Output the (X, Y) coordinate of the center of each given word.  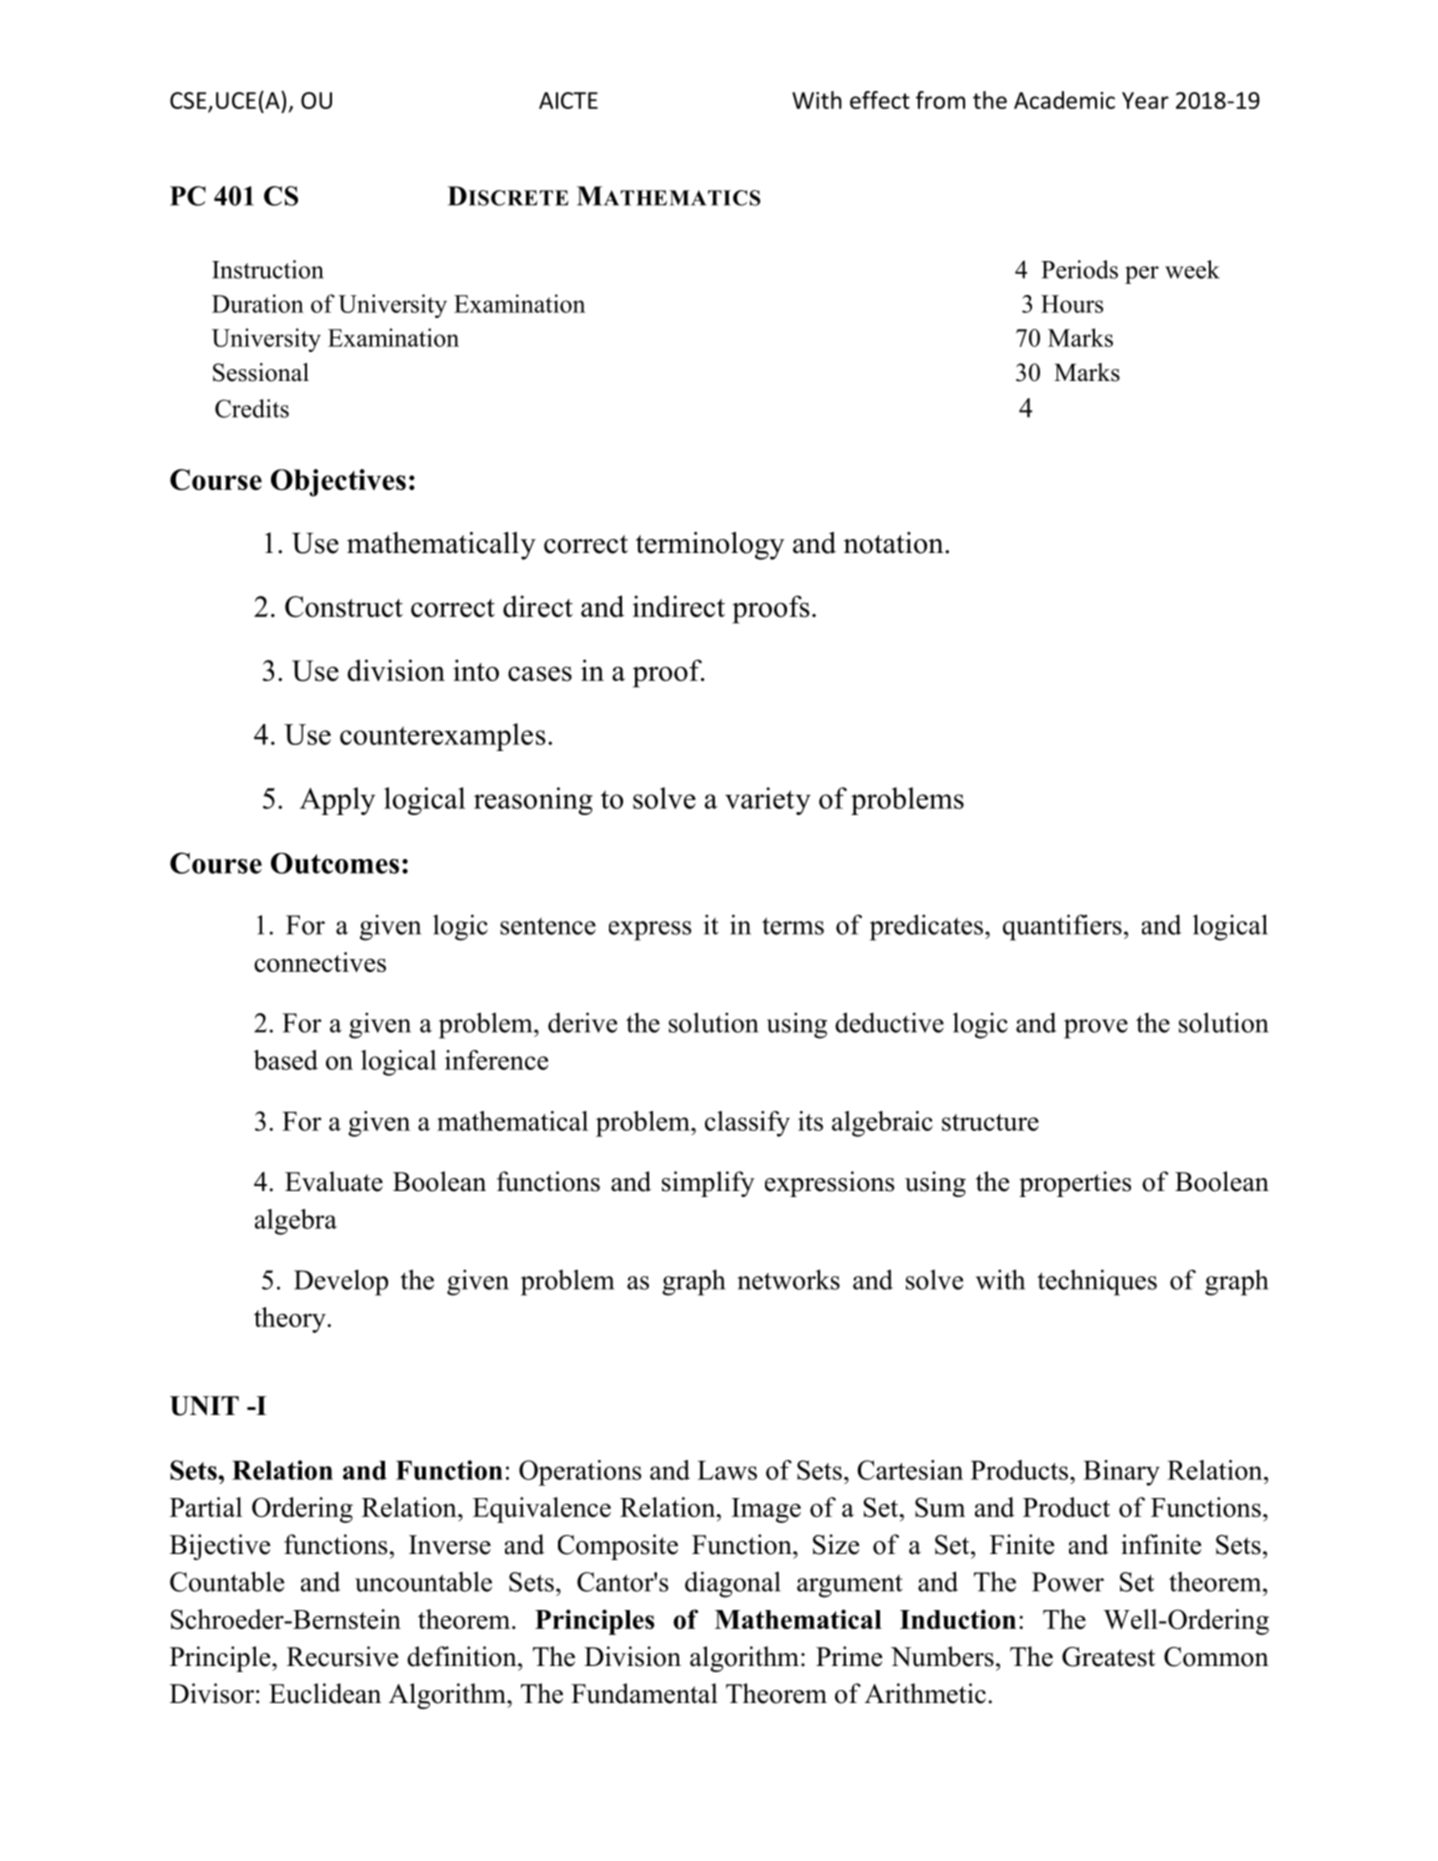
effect (880, 100)
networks (789, 1279)
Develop (341, 1282)
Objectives (338, 483)
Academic (1064, 100)
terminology (710, 546)
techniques (1097, 1282)
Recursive (342, 1656)
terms (793, 926)
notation (895, 543)
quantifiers (1062, 927)
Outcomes (335, 863)
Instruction (268, 269)
